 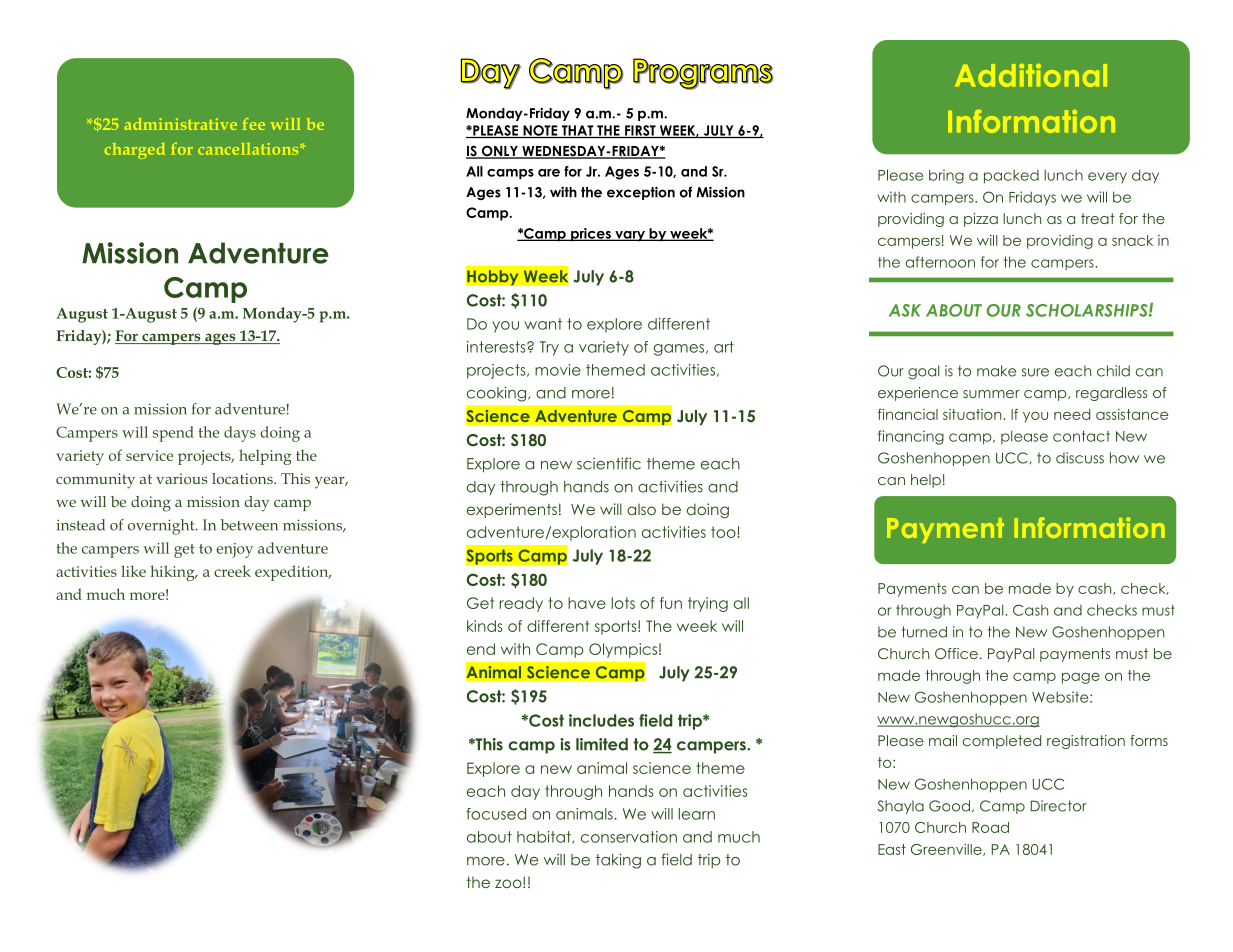 What do you see at coordinates (249, 149) in the document?
I see `cancellations` at bounding box center [249, 149].
